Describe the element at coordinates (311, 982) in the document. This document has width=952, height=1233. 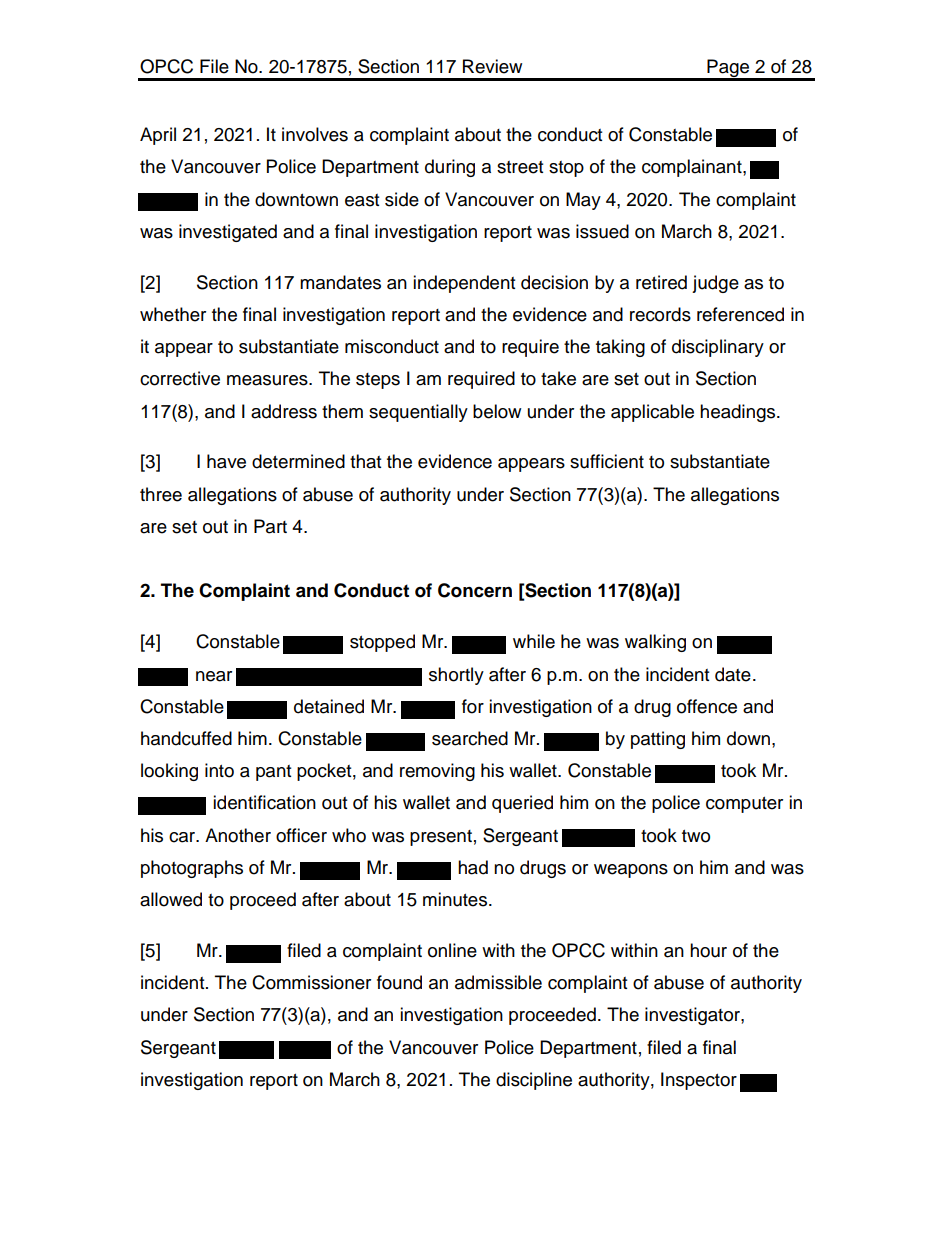
I see `Commissioner` at that location.
